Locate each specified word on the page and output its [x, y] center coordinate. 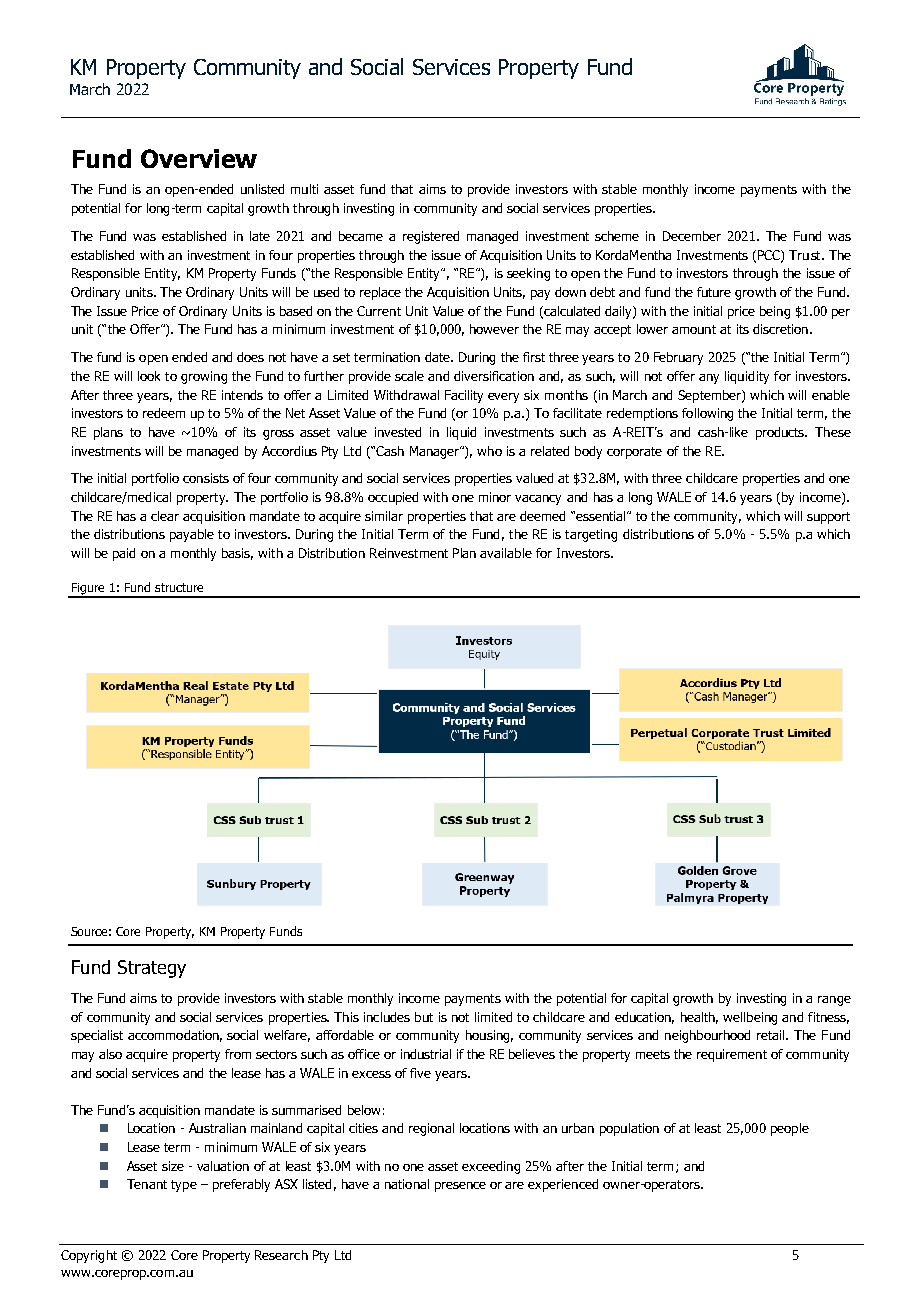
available [506, 553]
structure [179, 587]
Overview [199, 158]
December [692, 236]
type [184, 1186]
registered [431, 237]
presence [460, 1187]
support [828, 518]
